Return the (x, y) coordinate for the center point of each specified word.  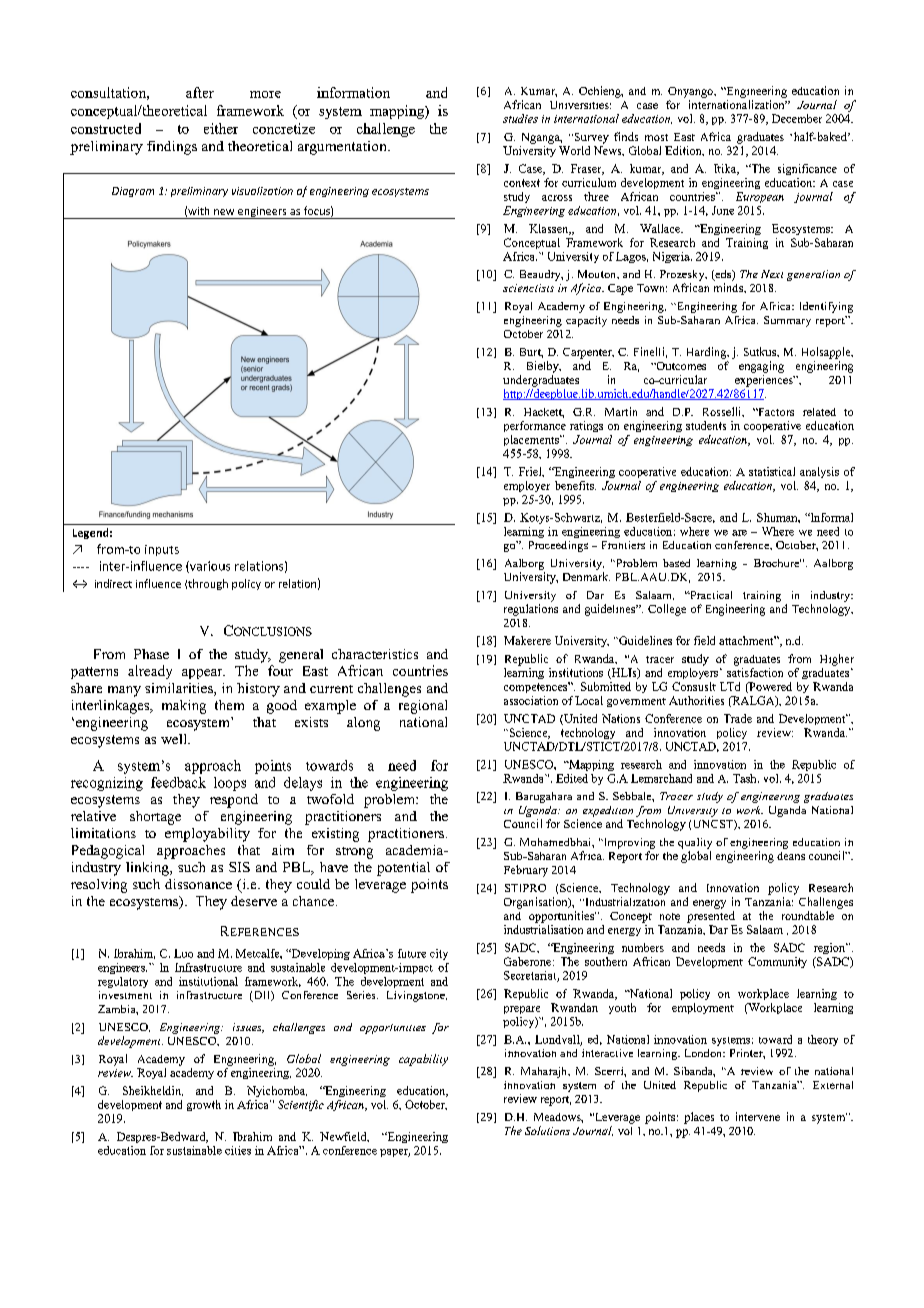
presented (711, 917)
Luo (183, 953)
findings (172, 148)
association (531, 700)
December (797, 118)
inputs (162, 550)
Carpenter (588, 353)
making (184, 707)
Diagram (133, 192)
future (412, 953)
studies (520, 118)
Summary (787, 321)
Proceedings (558, 546)
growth (204, 1105)
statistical (772, 471)
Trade (738, 718)
